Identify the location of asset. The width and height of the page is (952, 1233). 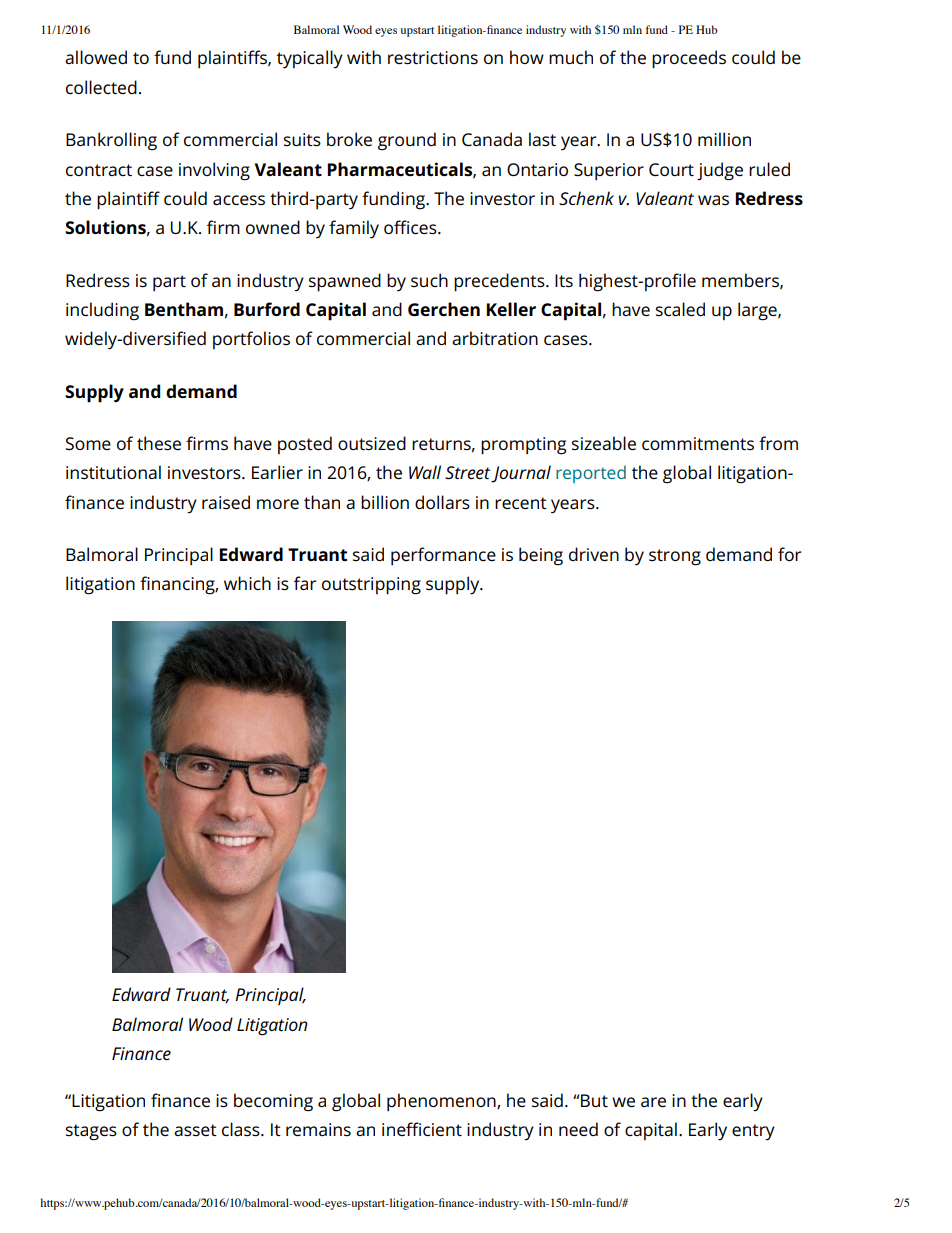
(195, 1130).
